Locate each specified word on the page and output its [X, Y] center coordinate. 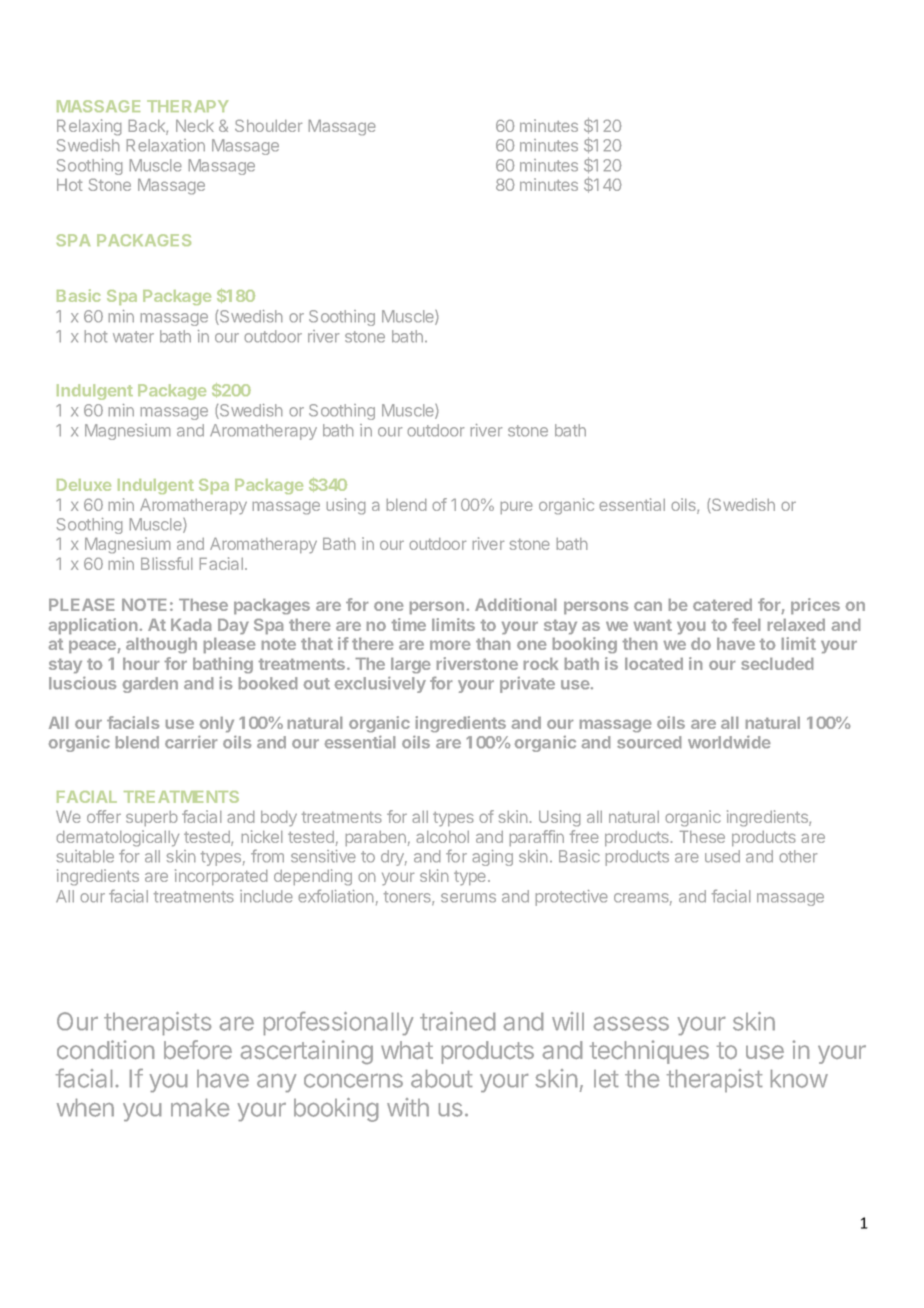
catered [722, 604]
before [198, 1049]
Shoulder [268, 125]
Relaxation [165, 145]
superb [152, 818]
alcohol [443, 837]
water [133, 337]
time [408, 624]
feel [746, 624]
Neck [195, 126]
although [161, 645]
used [722, 856]
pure [516, 507]
